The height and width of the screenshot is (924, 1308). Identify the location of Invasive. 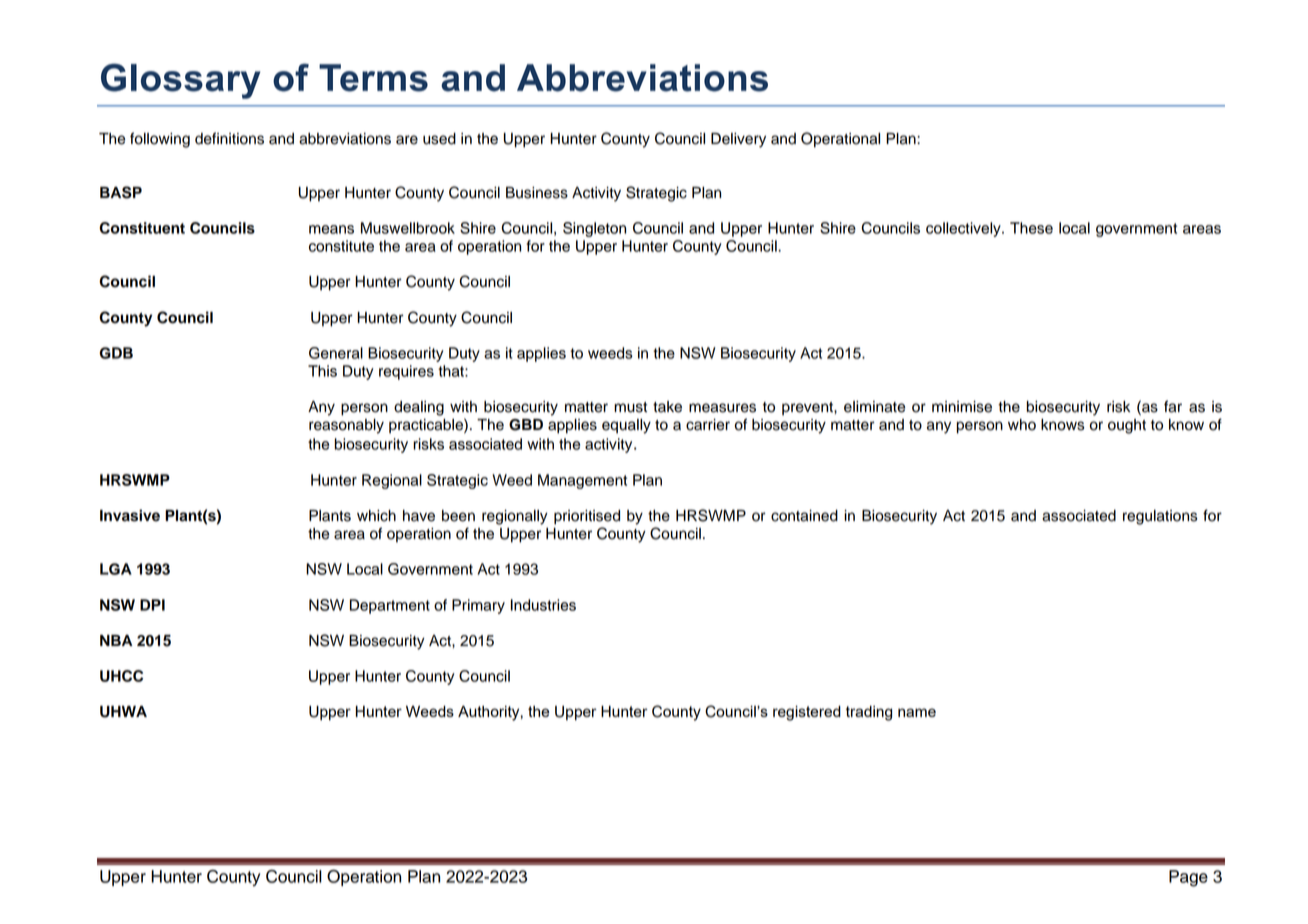
(130, 515).
